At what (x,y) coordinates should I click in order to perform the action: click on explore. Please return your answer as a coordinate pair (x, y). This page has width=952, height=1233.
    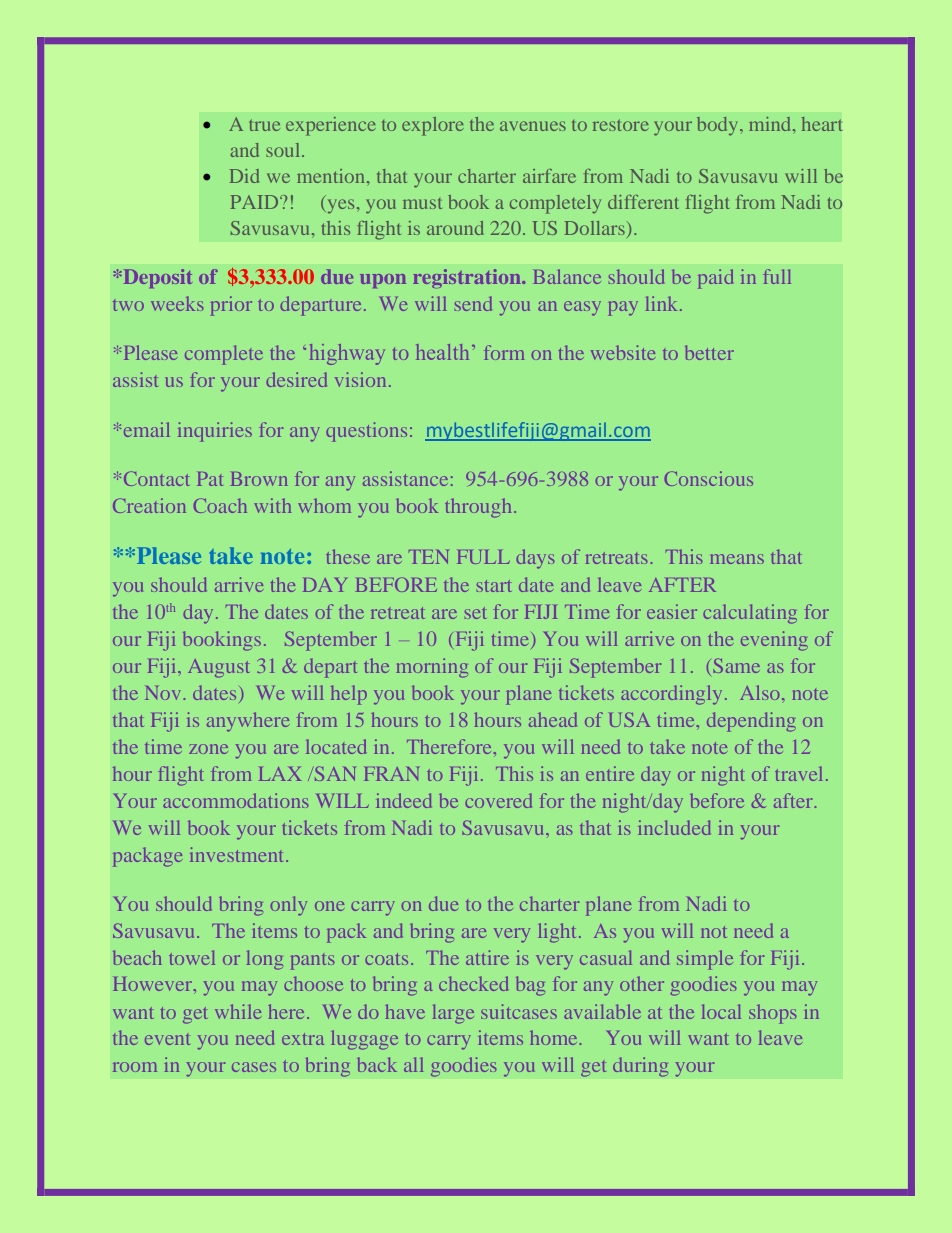
    Looking at the image, I should click on (433, 126).
